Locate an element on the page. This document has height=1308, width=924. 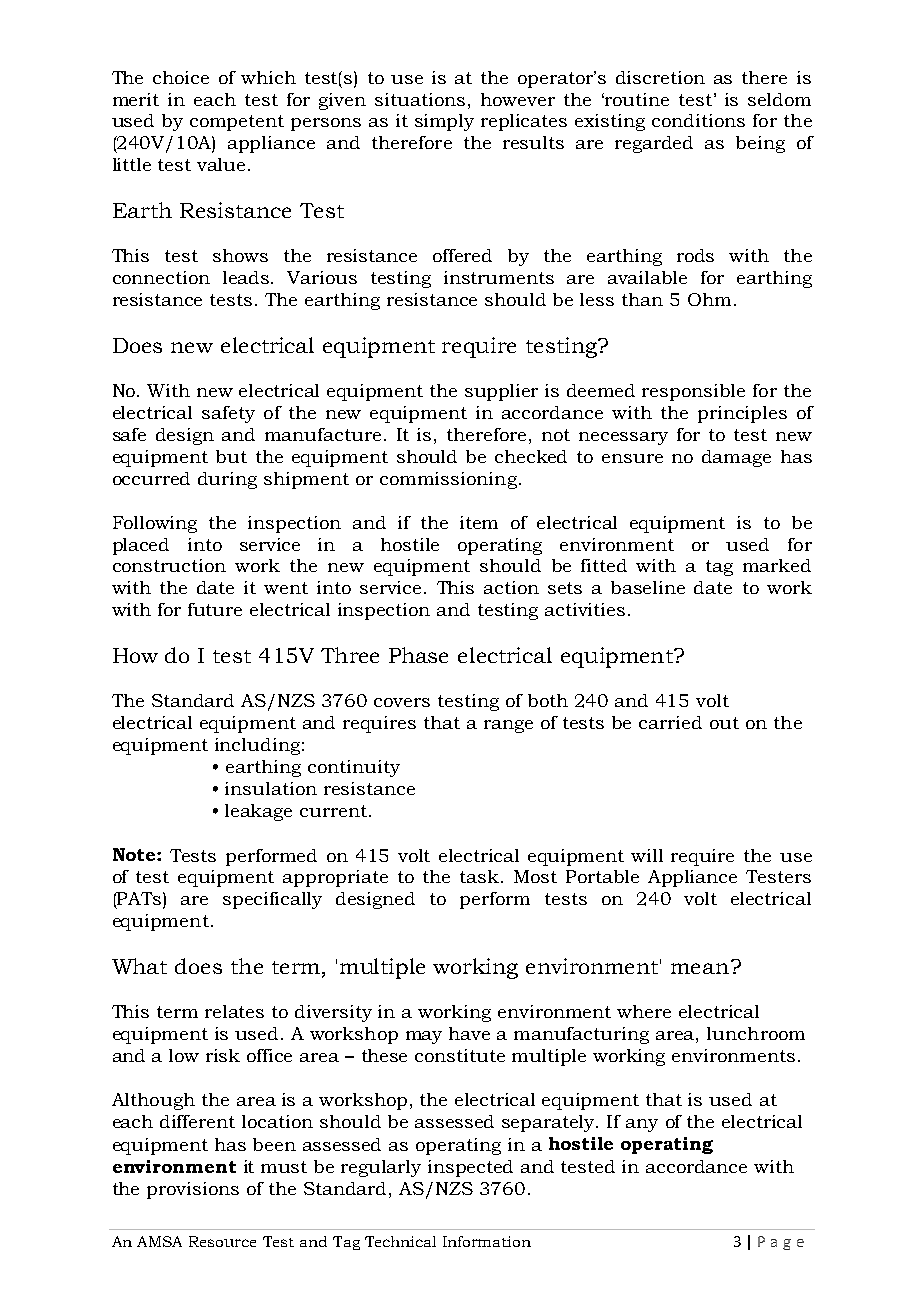
carried is located at coordinates (670, 722).
